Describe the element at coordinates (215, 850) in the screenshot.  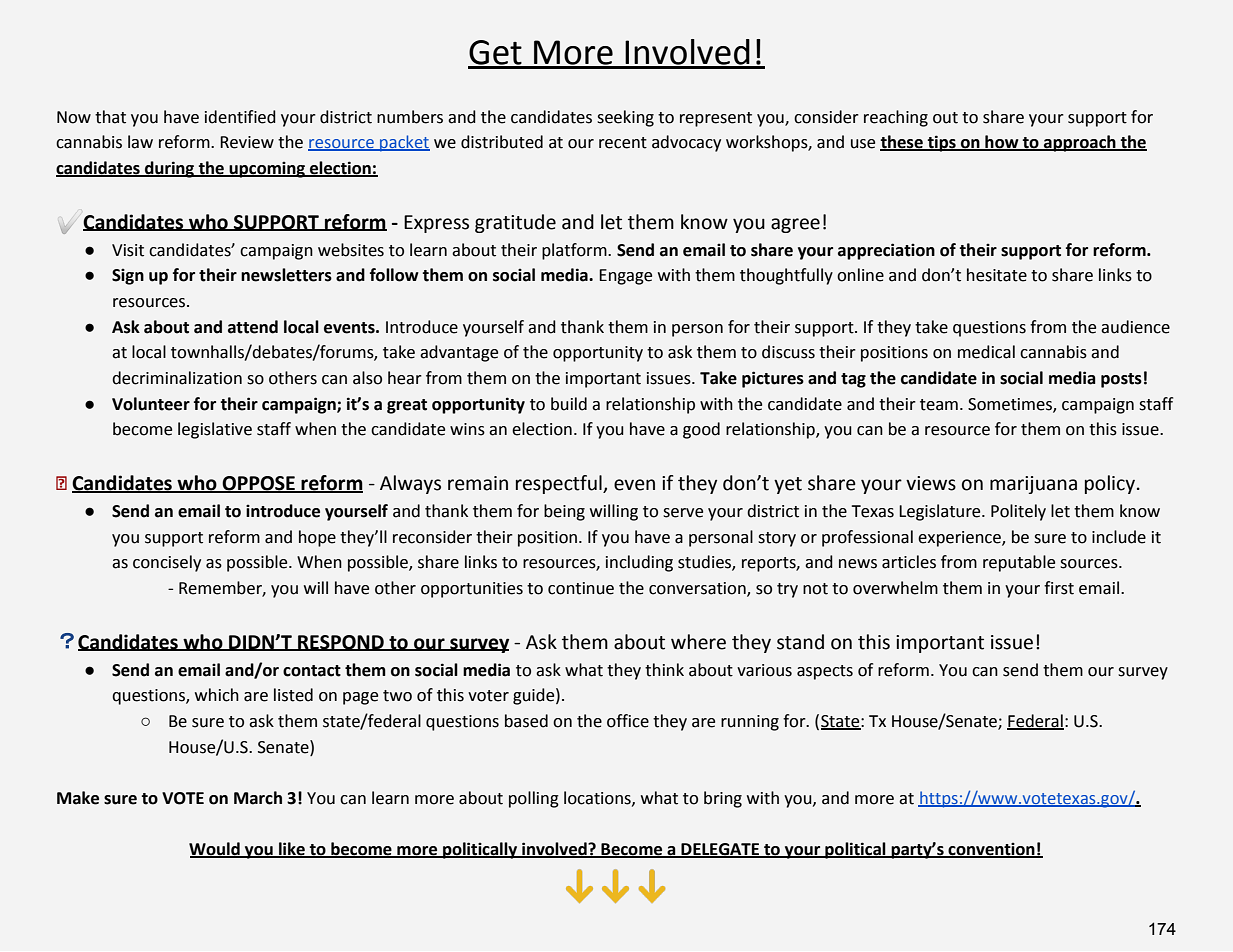
I see `Would` at that location.
